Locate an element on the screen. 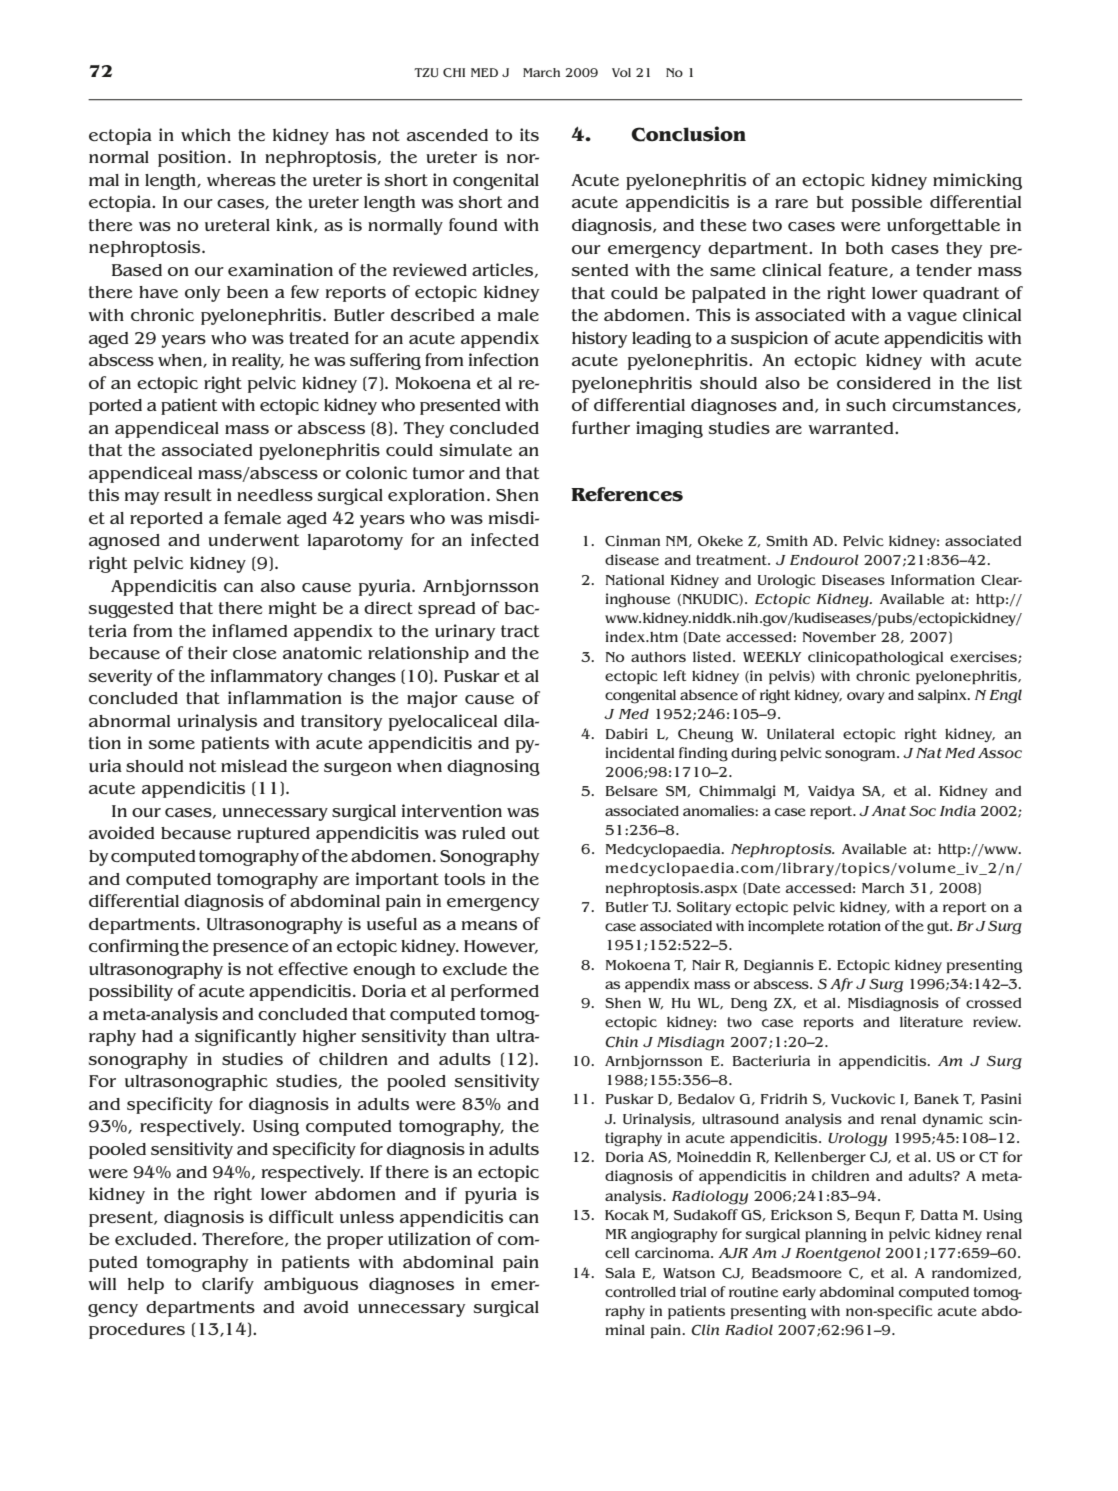 The image size is (1118, 1491). mimicking is located at coordinates (977, 181).
